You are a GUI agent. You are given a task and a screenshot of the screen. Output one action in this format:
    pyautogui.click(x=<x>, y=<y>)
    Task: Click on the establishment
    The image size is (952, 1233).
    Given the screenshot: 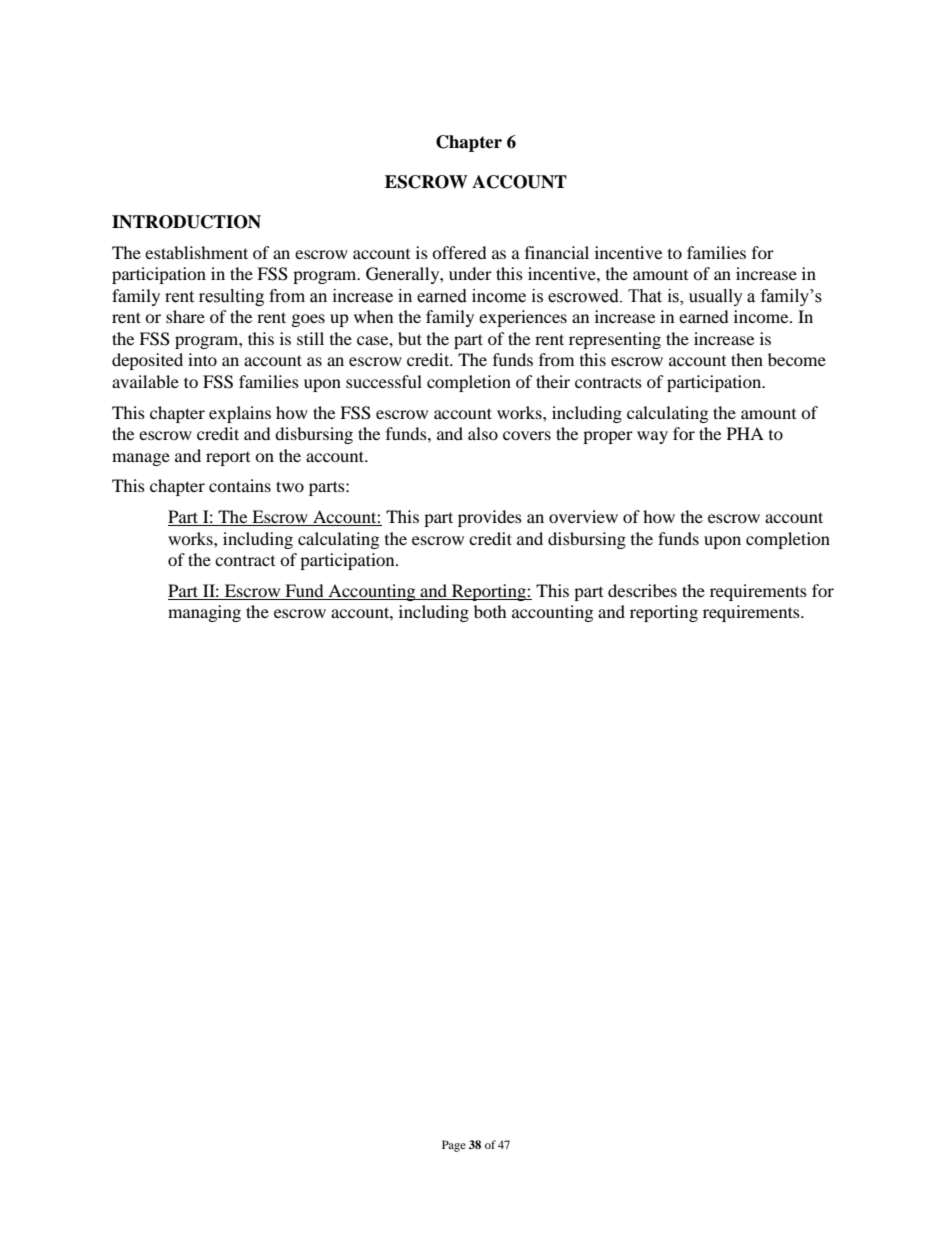 What is the action you would take?
    pyautogui.click(x=196, y=252)
